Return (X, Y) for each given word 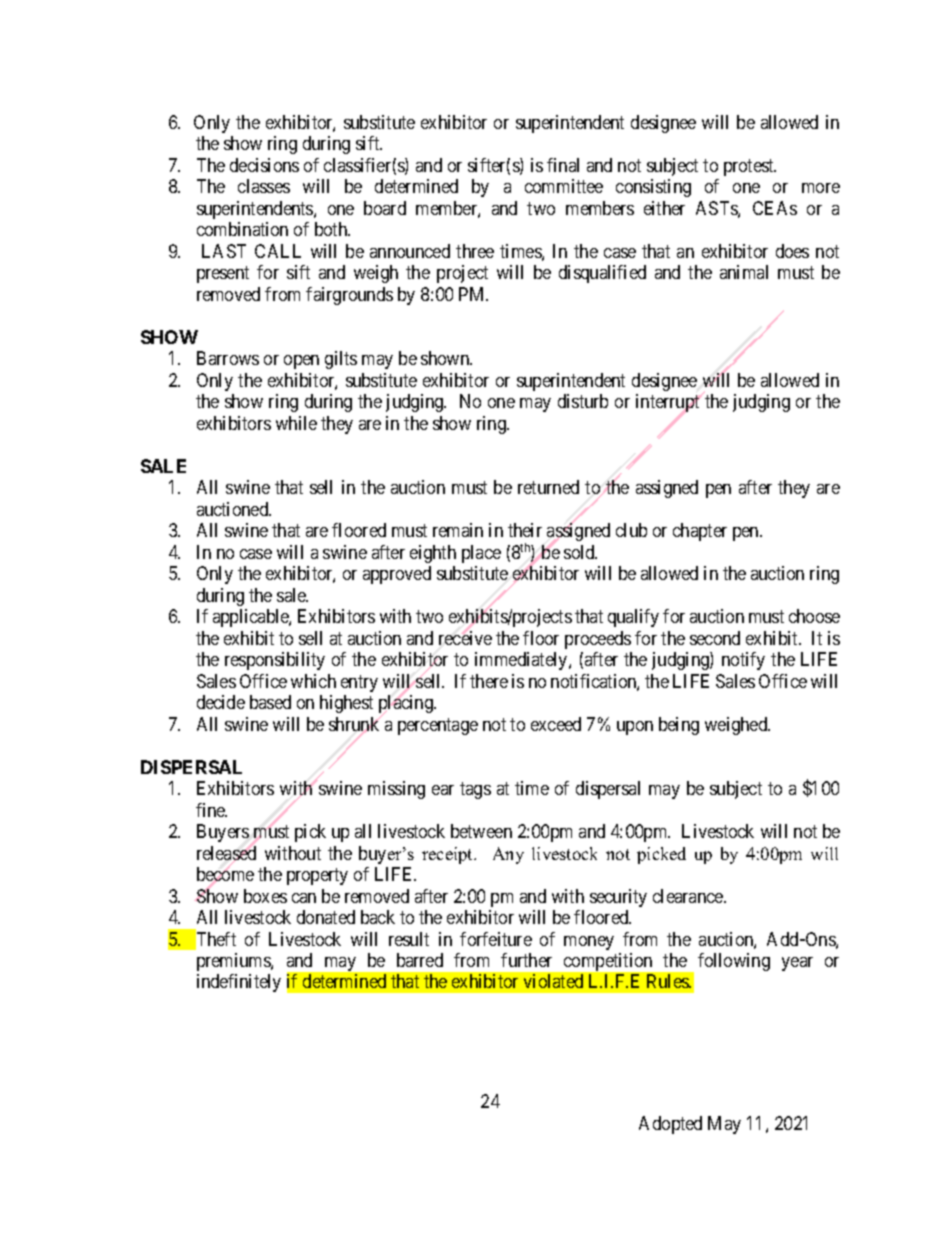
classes (264, 186)
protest (750, 167)
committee (564, 186)
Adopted (670, 1125)
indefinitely (239, 983)
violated (553, 981)
